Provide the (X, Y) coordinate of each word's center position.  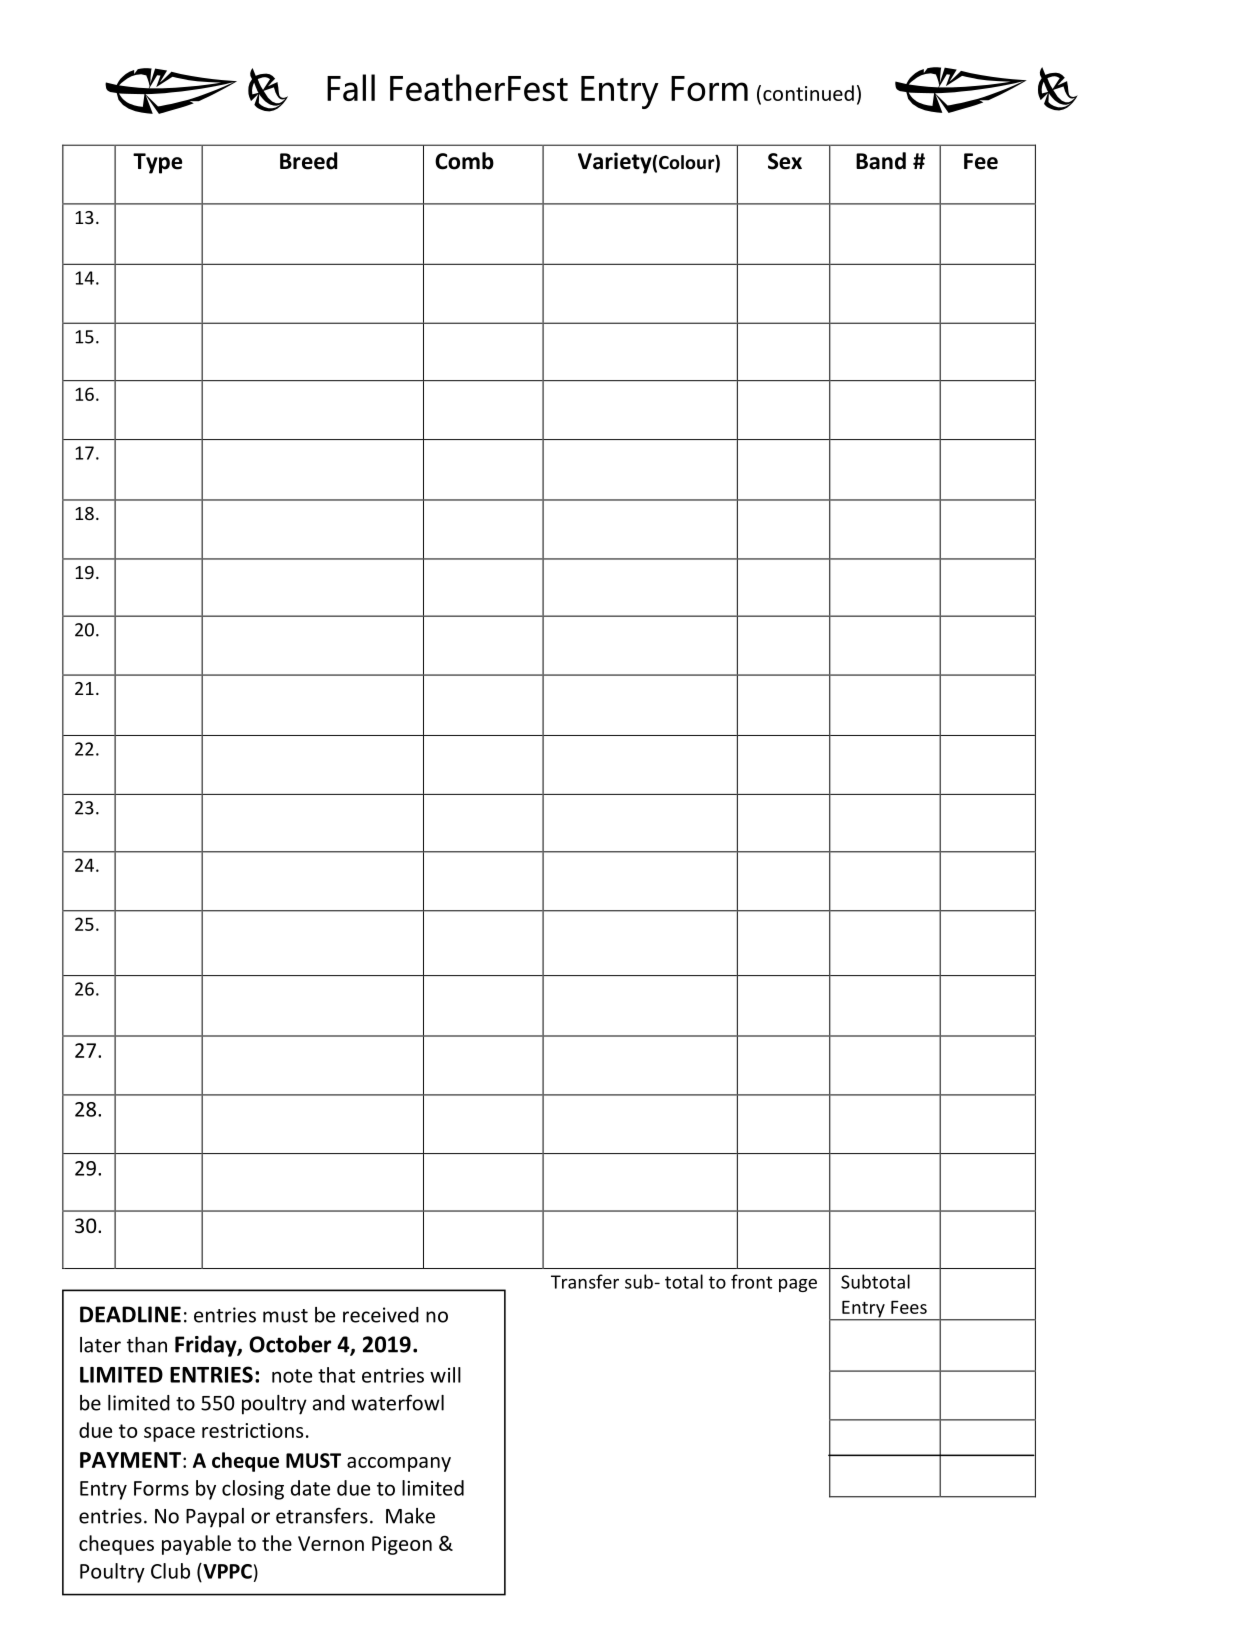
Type (157, 163)
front (751, 1281)
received (381, 1315)
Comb (464, 161)
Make (410, 1516)
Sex (785, 161)
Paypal (215, 1518)
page (798, 1285)
